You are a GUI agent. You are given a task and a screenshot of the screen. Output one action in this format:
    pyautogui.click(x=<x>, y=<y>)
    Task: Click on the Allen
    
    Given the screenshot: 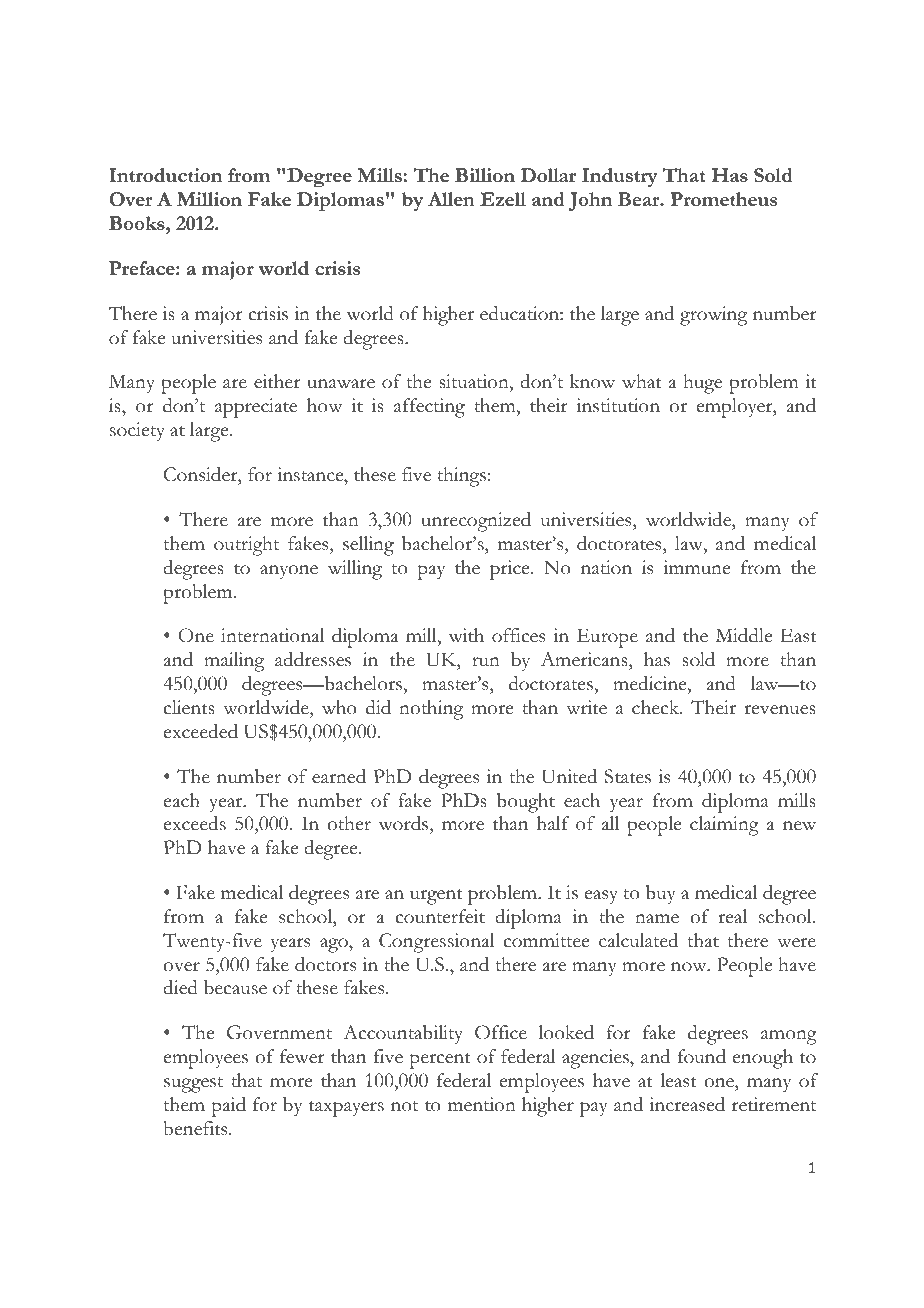 What is the action you would take?
    pyautogui.click(x=451, y=199)
